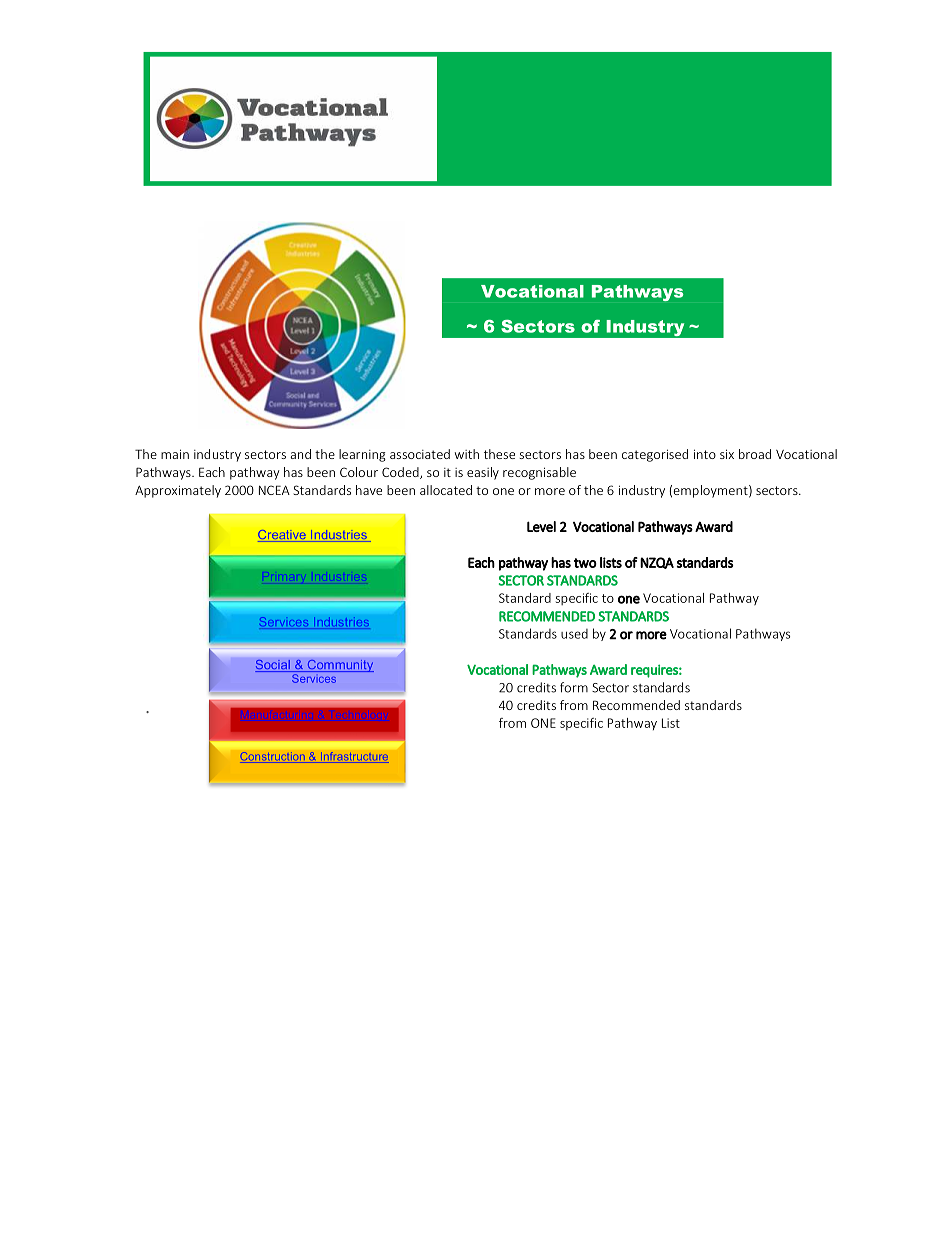  Describe the element at coordinates (467, 454) in the page. I see `with` at that location.
